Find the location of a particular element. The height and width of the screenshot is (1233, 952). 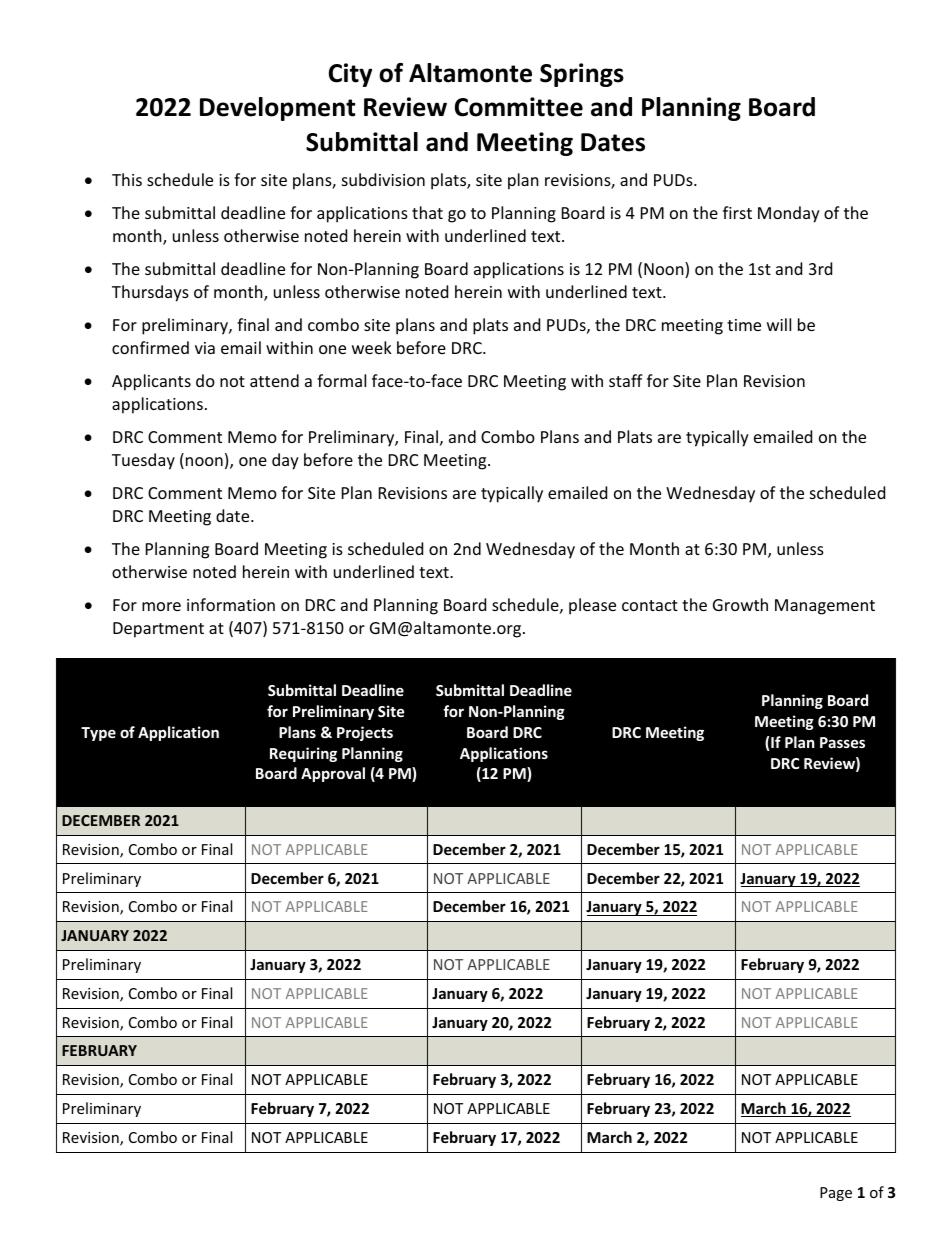

Page is located at coordinates (836, 1194).
